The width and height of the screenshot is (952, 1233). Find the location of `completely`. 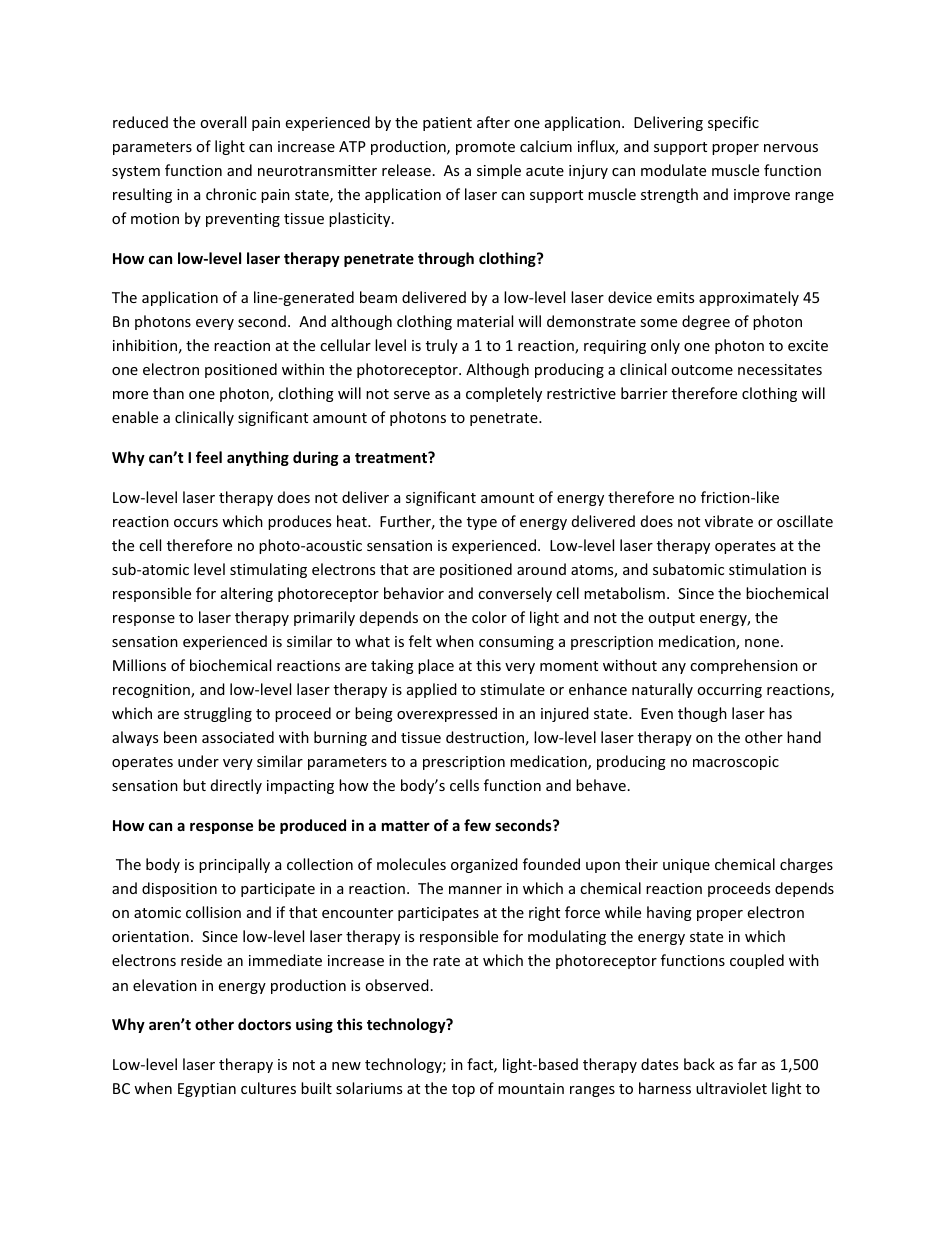

completely is located at coordinates (504, 394).
